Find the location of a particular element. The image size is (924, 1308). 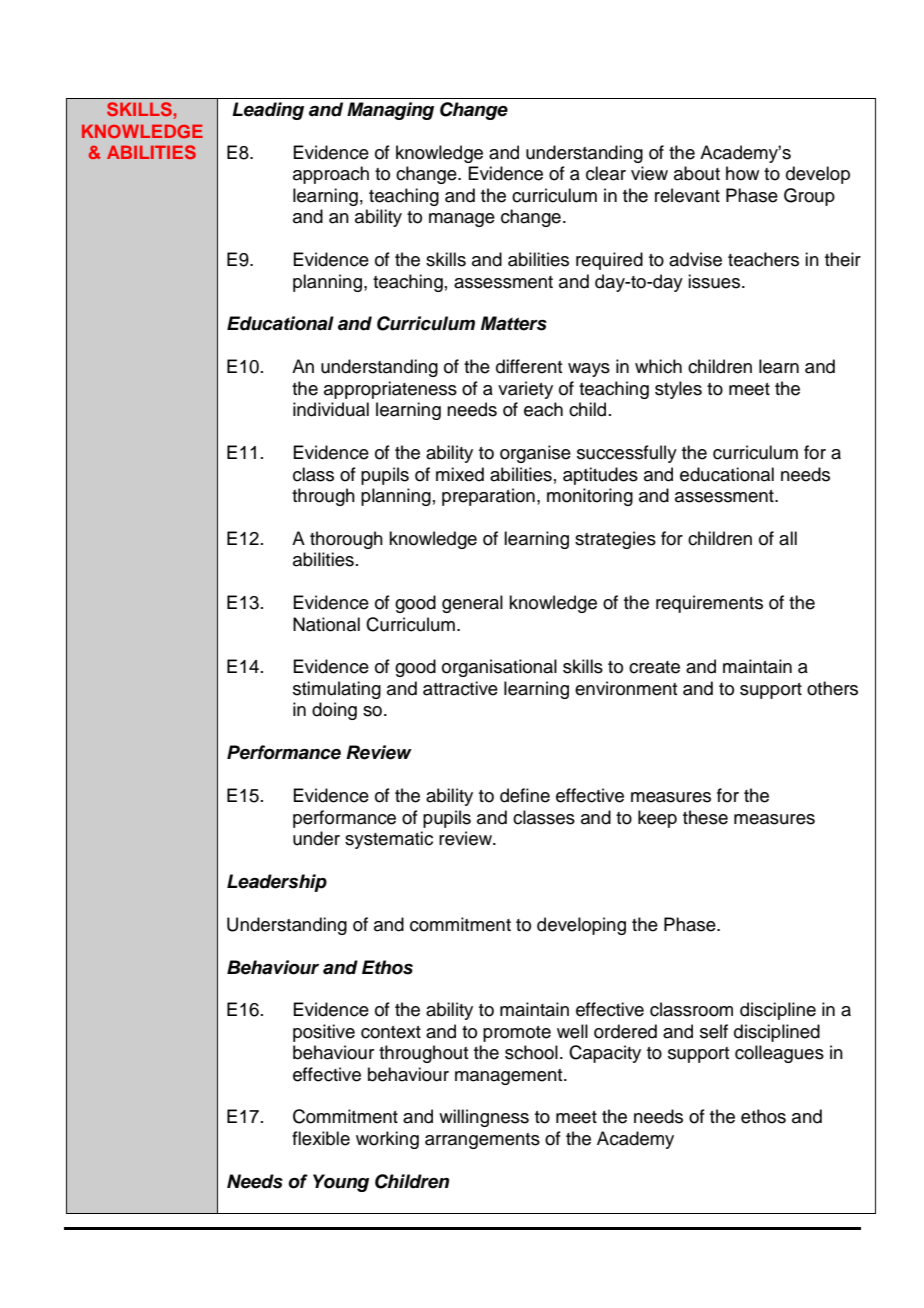

clear is located at coordinates (606, 173).
